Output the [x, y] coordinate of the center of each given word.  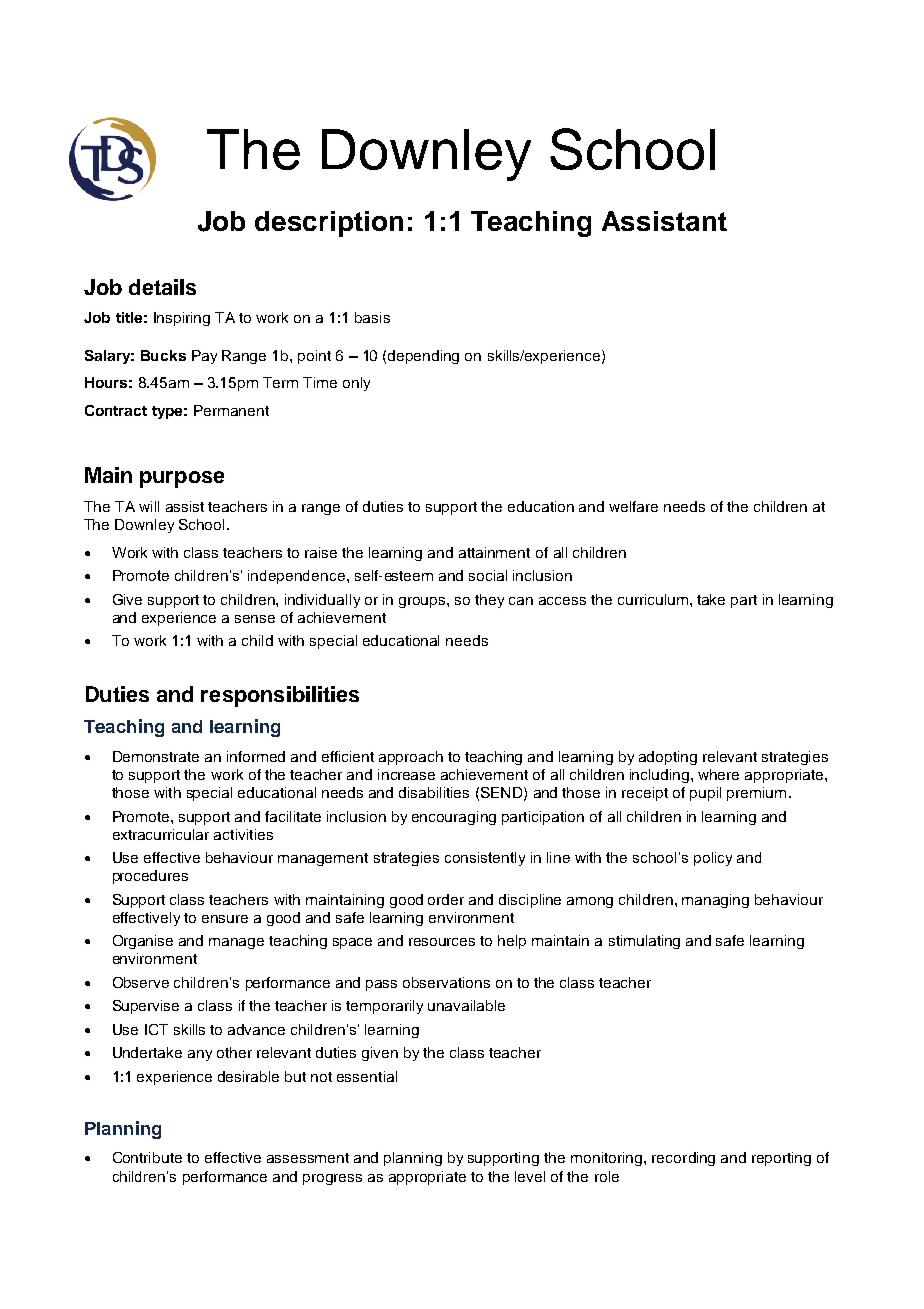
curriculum [653, 599]
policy [713, 859]
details [162, 287]
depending [423, 357]
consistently [485, 859]
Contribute [147, 1157]
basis [372, 317]
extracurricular [161, 834]
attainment [494, 552]
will [149, 506]
